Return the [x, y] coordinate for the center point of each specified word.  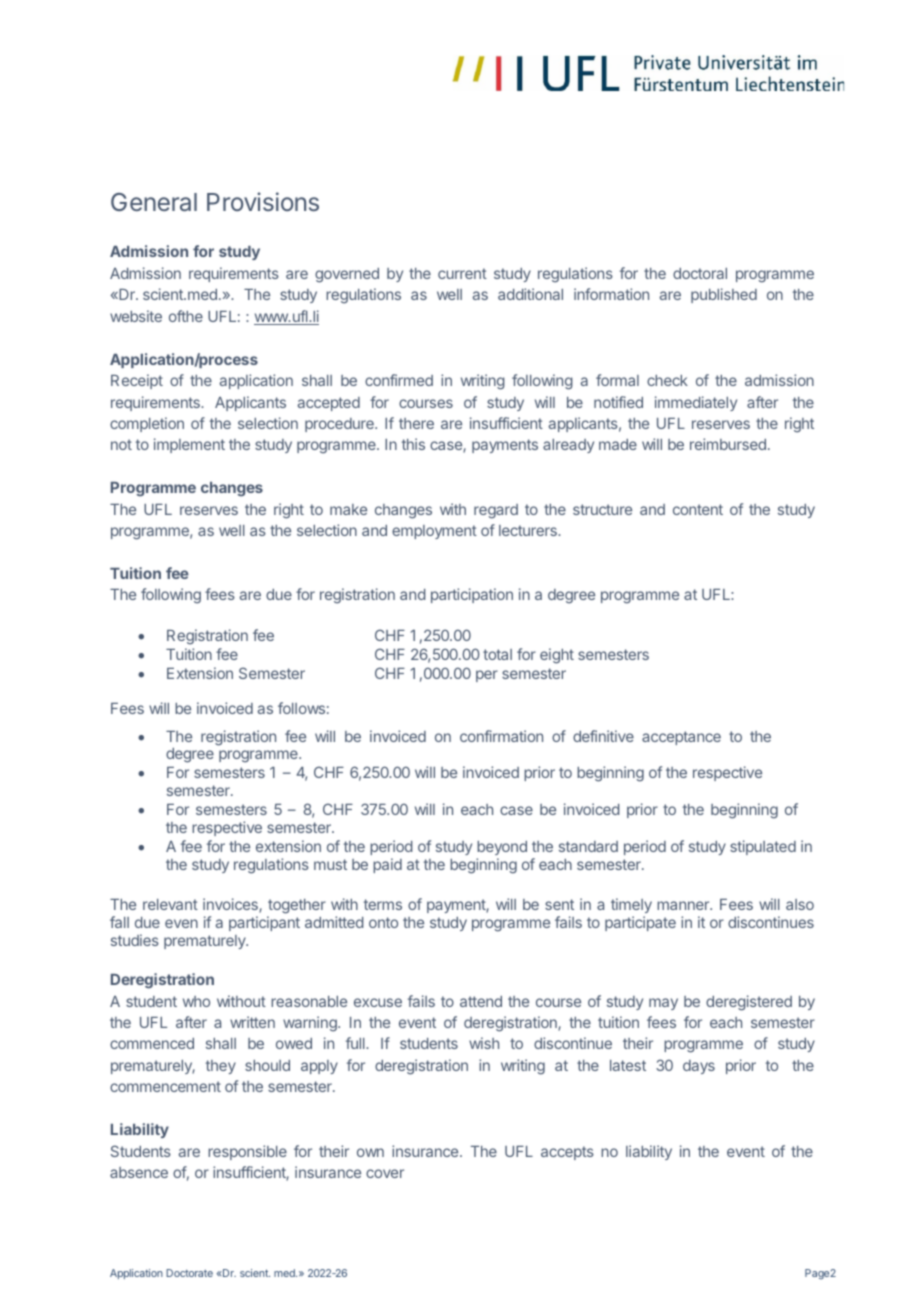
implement [189, 445]
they [221, 1067]
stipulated [763, 847]
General [154, 202]
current [462, 273]
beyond [502, 848]
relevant [170, 904]
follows [301, 708]
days [699, 1067]
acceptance [681, 738]
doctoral [700, 273]
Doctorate [189, 1273]
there [416, 423]
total [497, 654]
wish [484, 1043]
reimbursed [728, 444]
